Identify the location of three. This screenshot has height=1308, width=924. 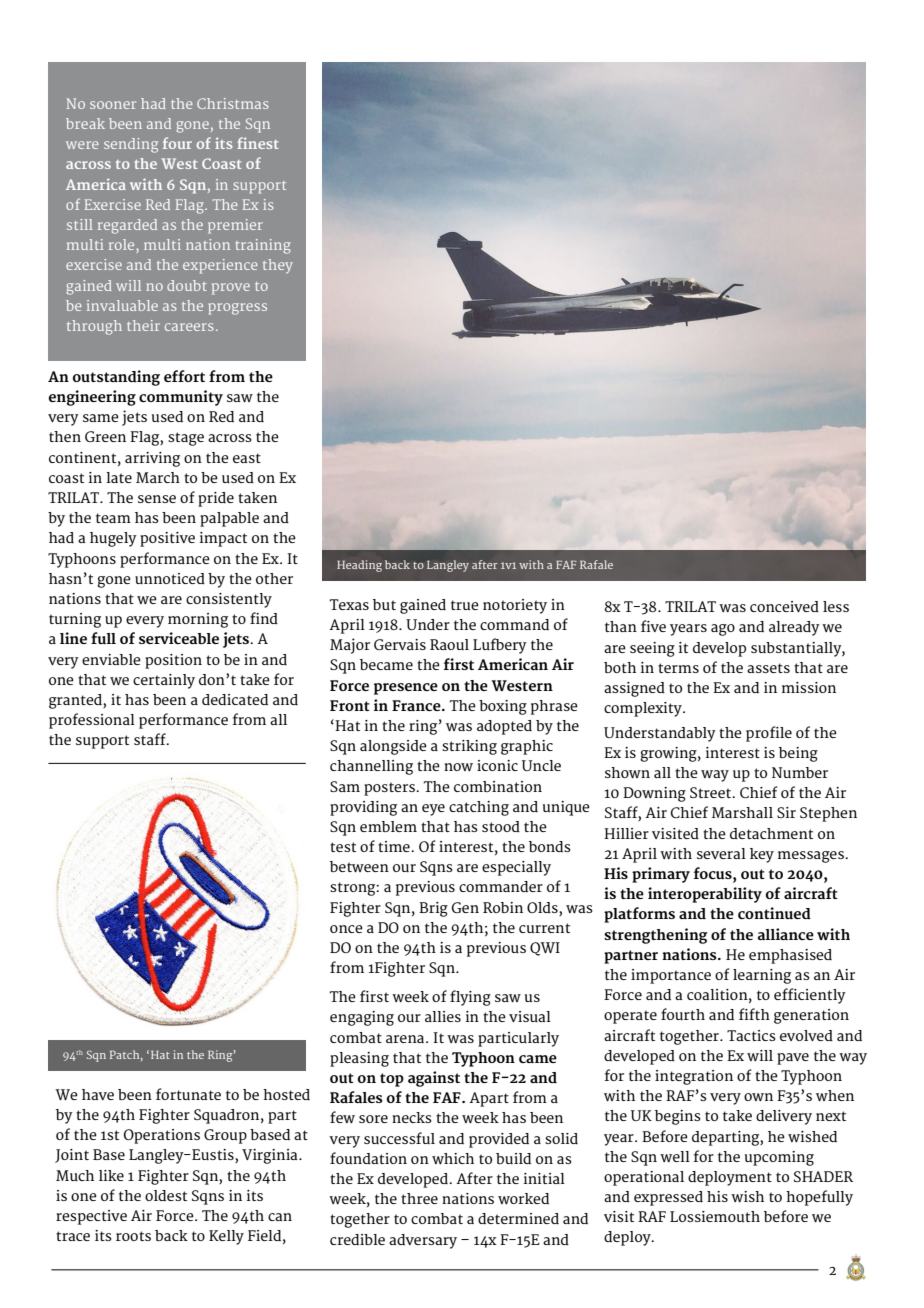
(419, 1198).
